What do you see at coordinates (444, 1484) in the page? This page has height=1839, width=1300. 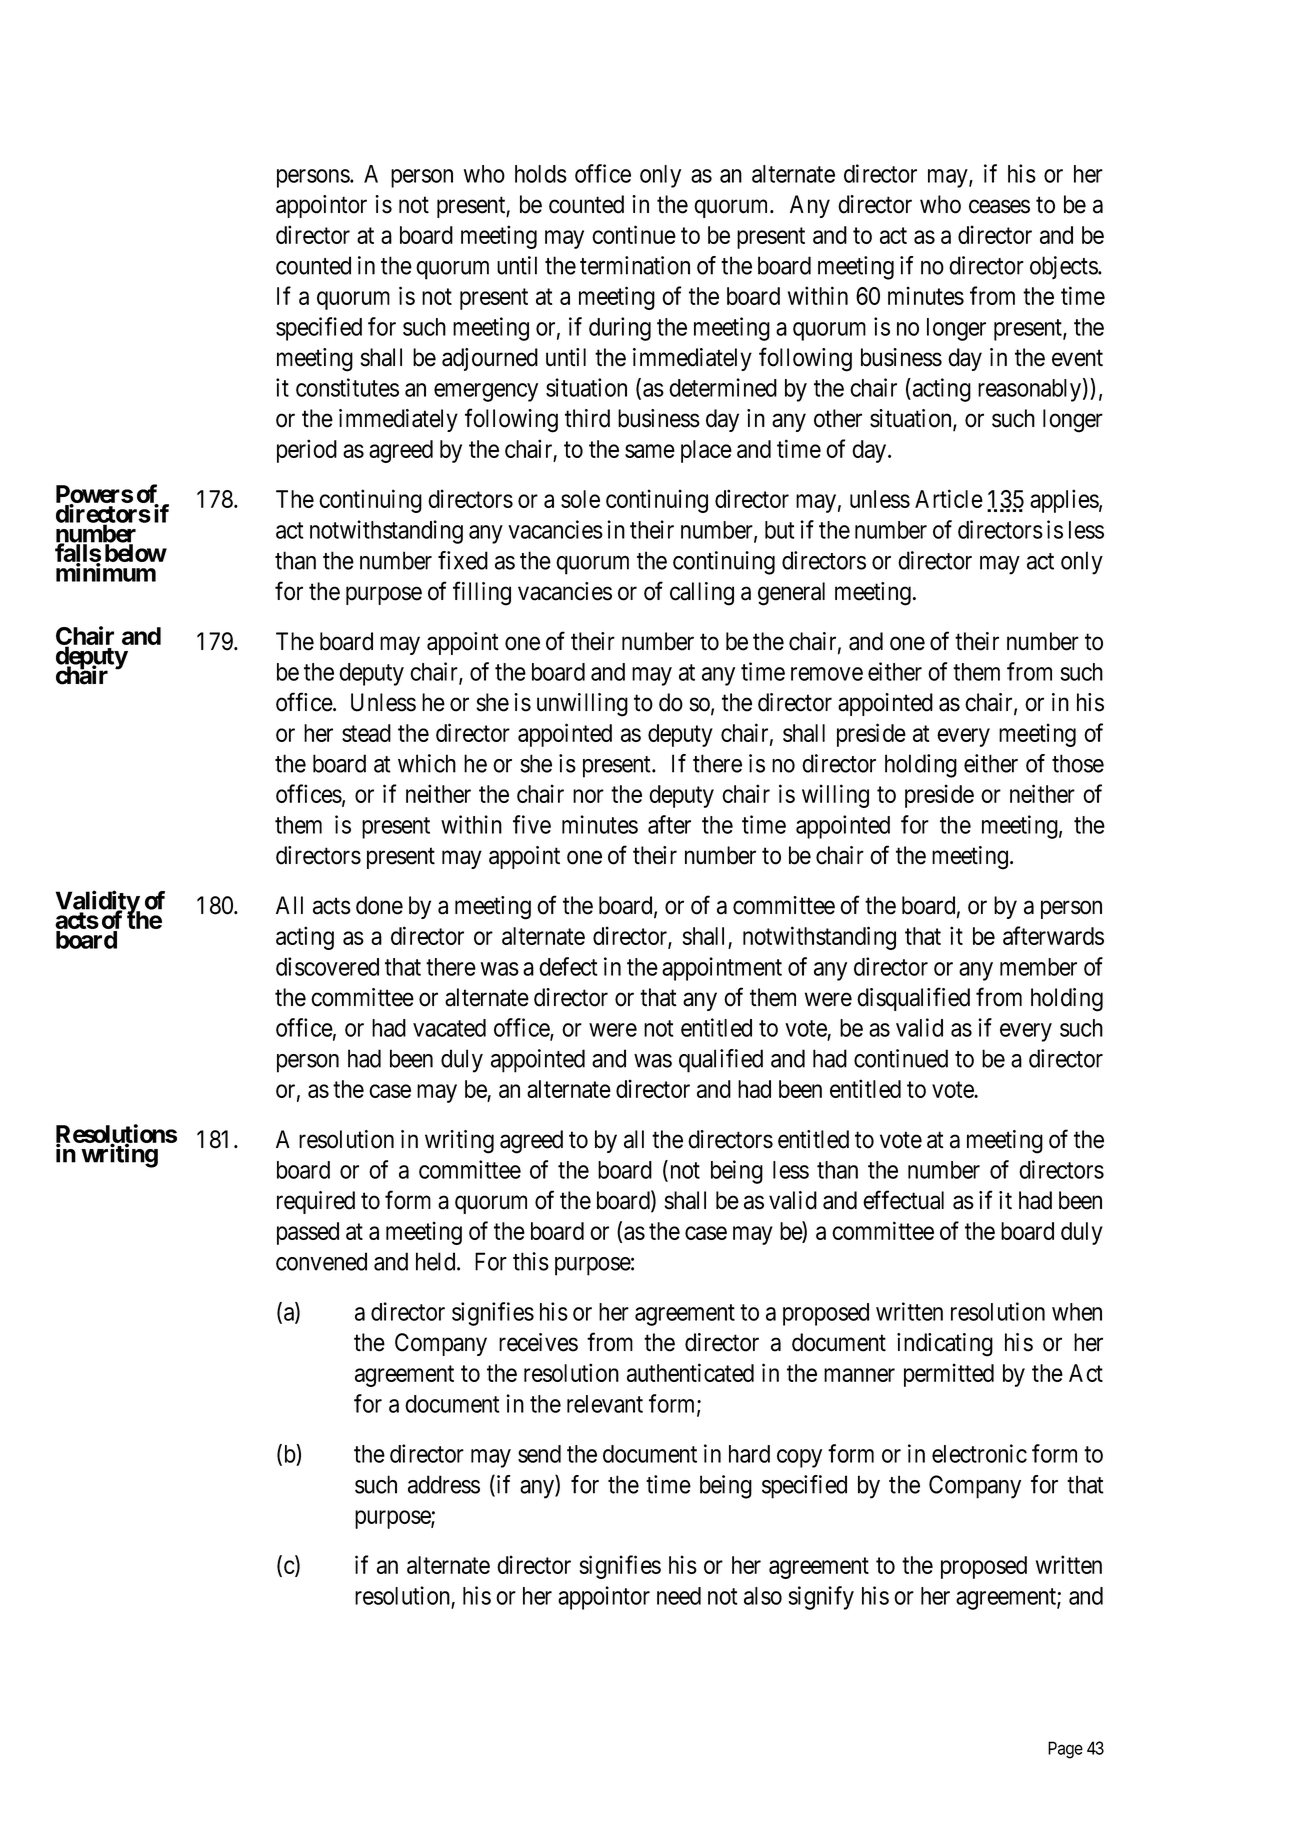 I see `address` at bounding box center [444, 1484].
